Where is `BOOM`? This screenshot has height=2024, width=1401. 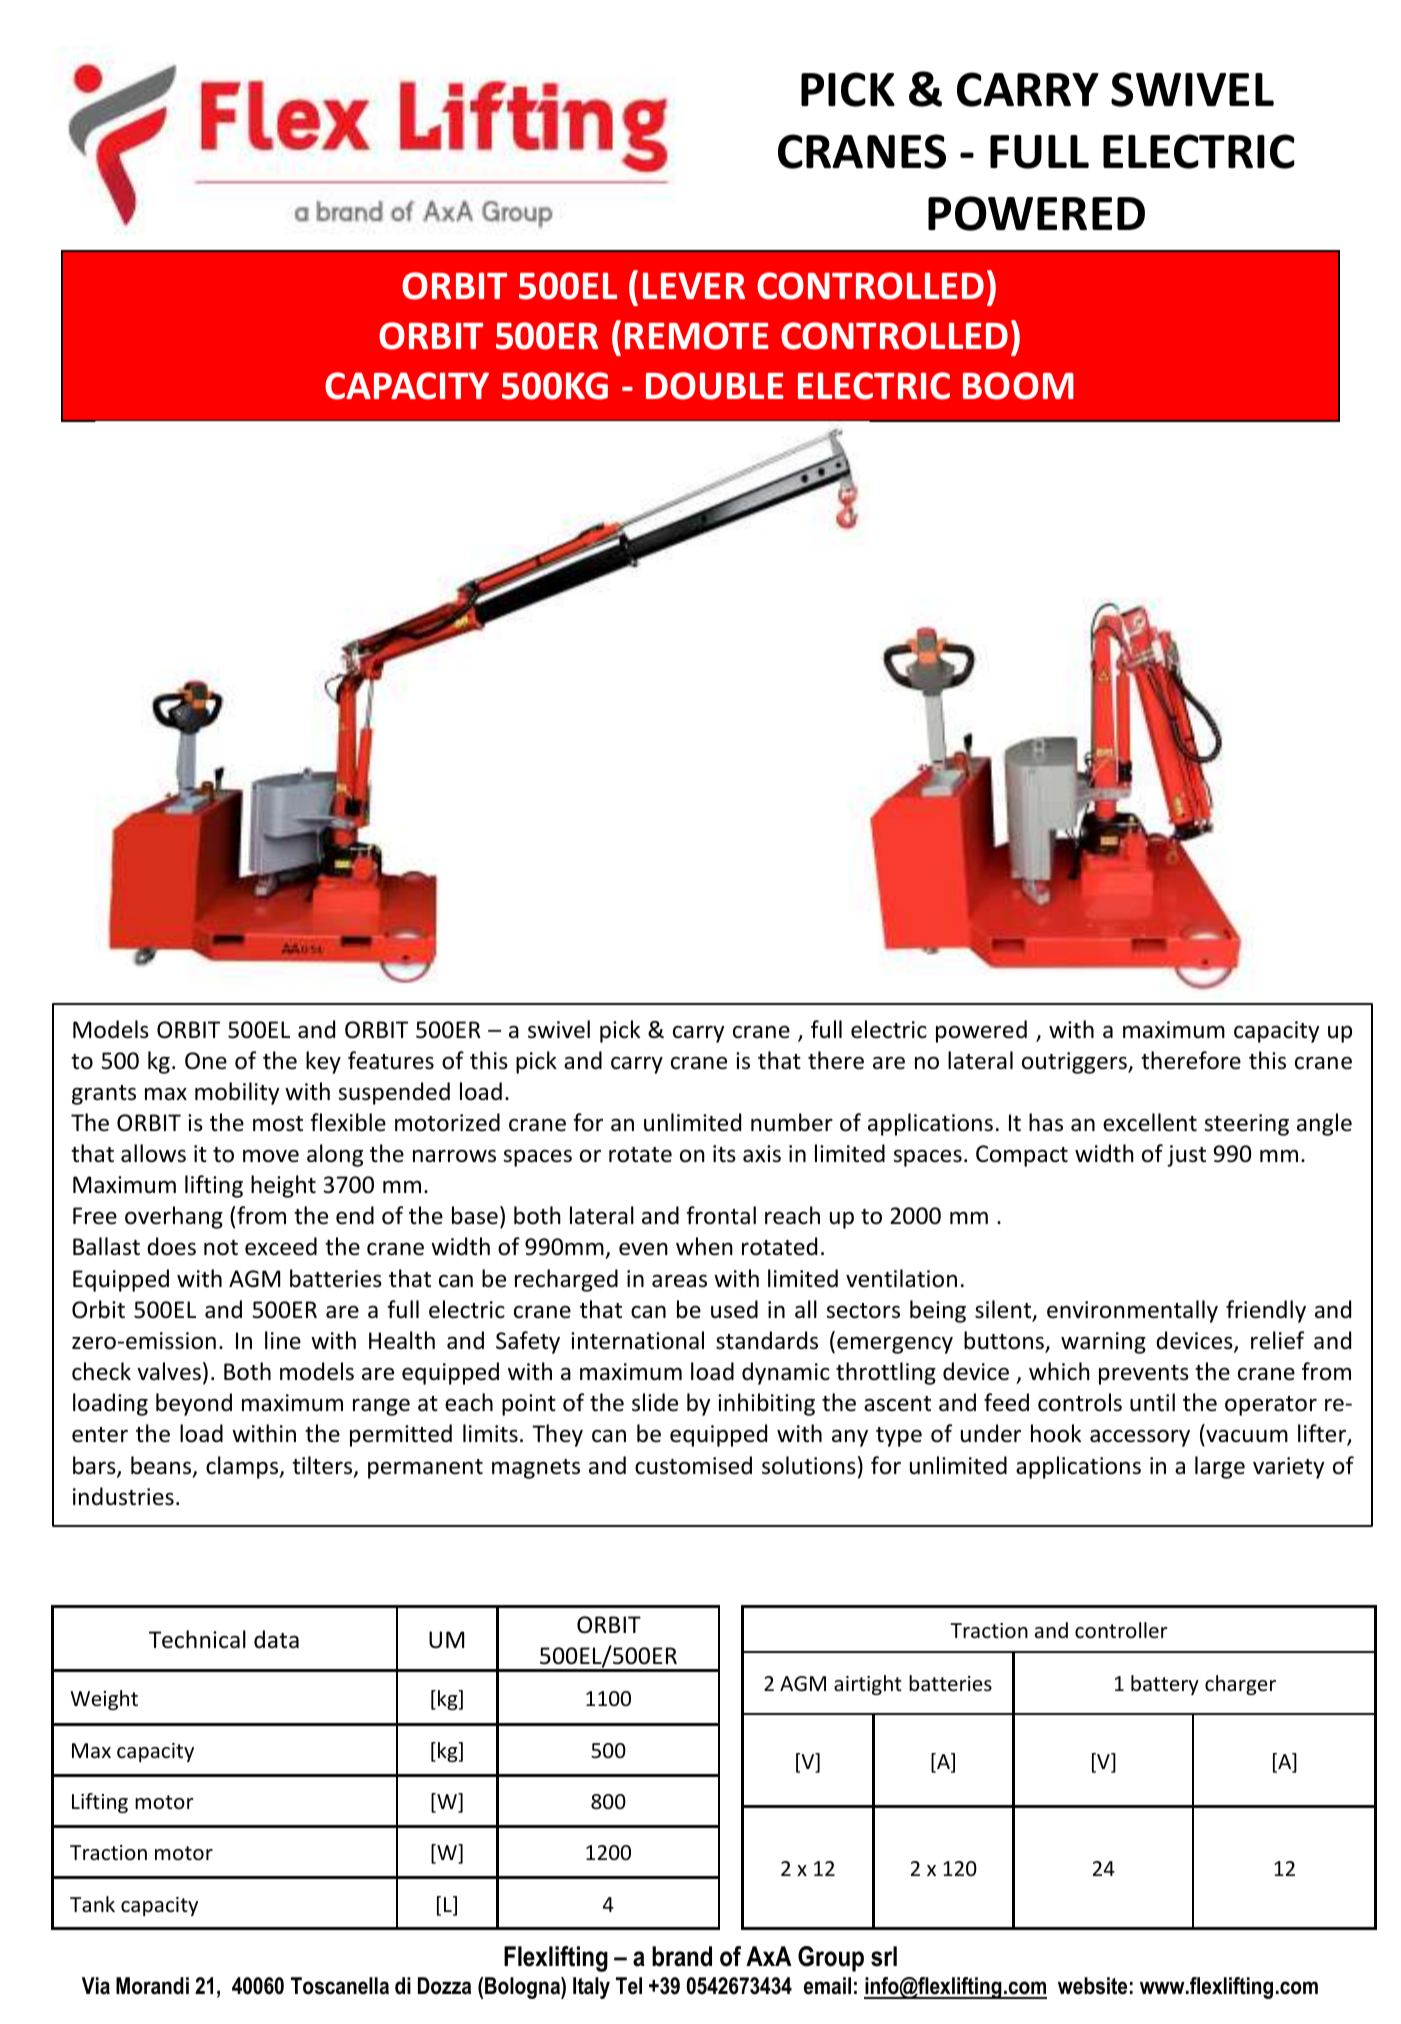 BOOM is located at coordinates (1018, 386).
